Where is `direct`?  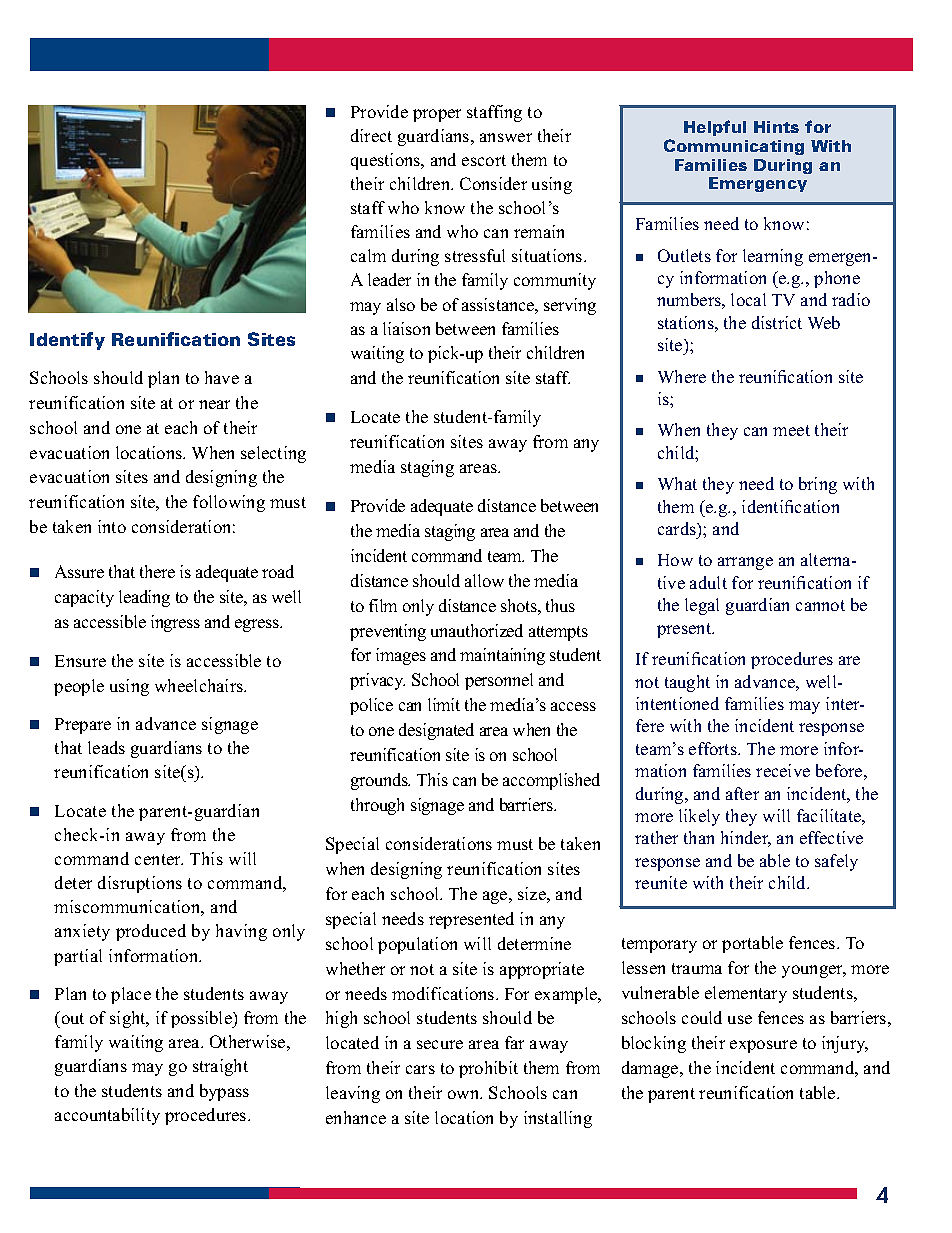 direct is located at coordinates (371, 135).
